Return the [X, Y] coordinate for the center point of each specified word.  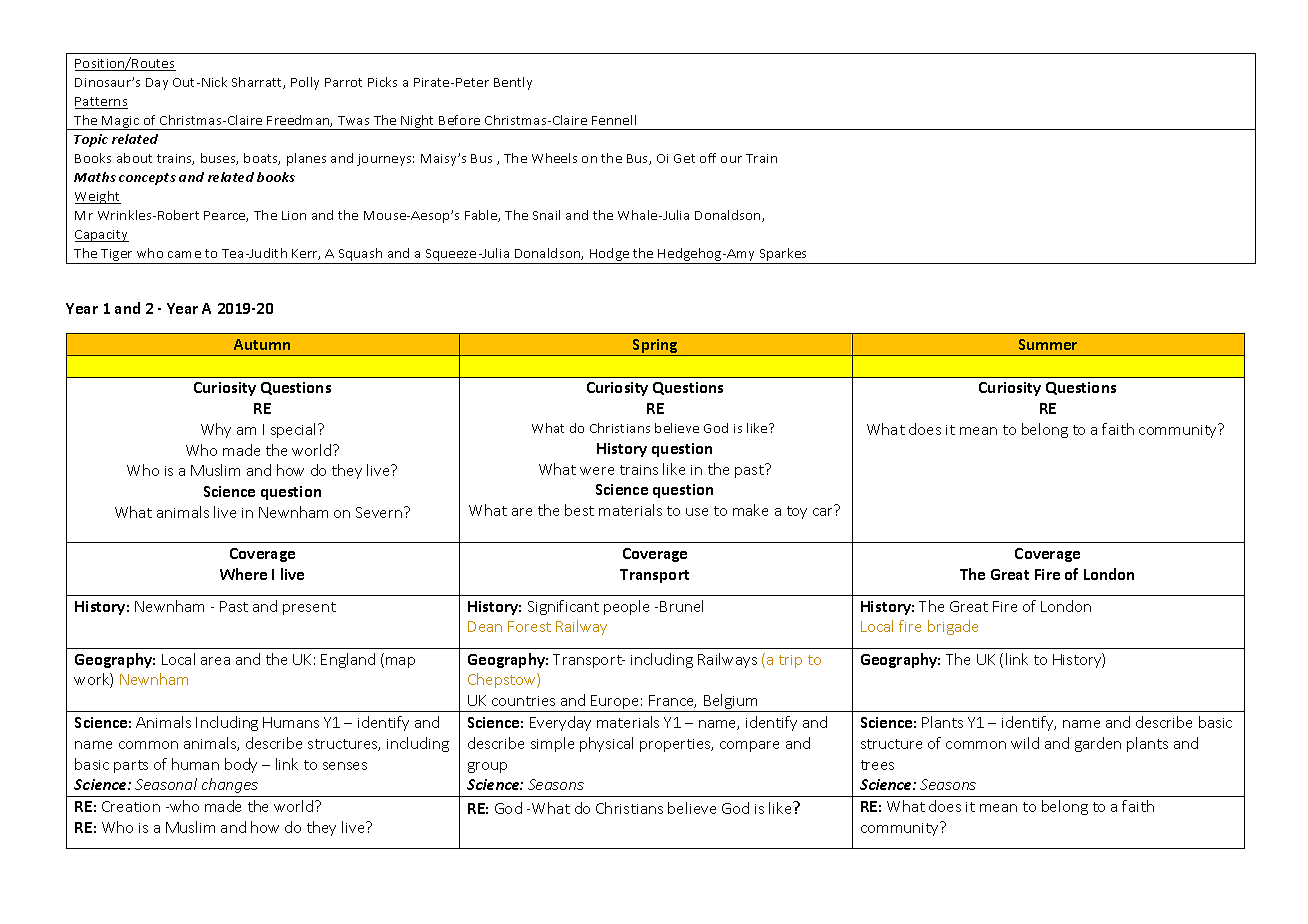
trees [877, 765]
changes [230, 785]
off [708, 158]
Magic [121, 123]
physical [606, 744]
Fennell [614, 120]
